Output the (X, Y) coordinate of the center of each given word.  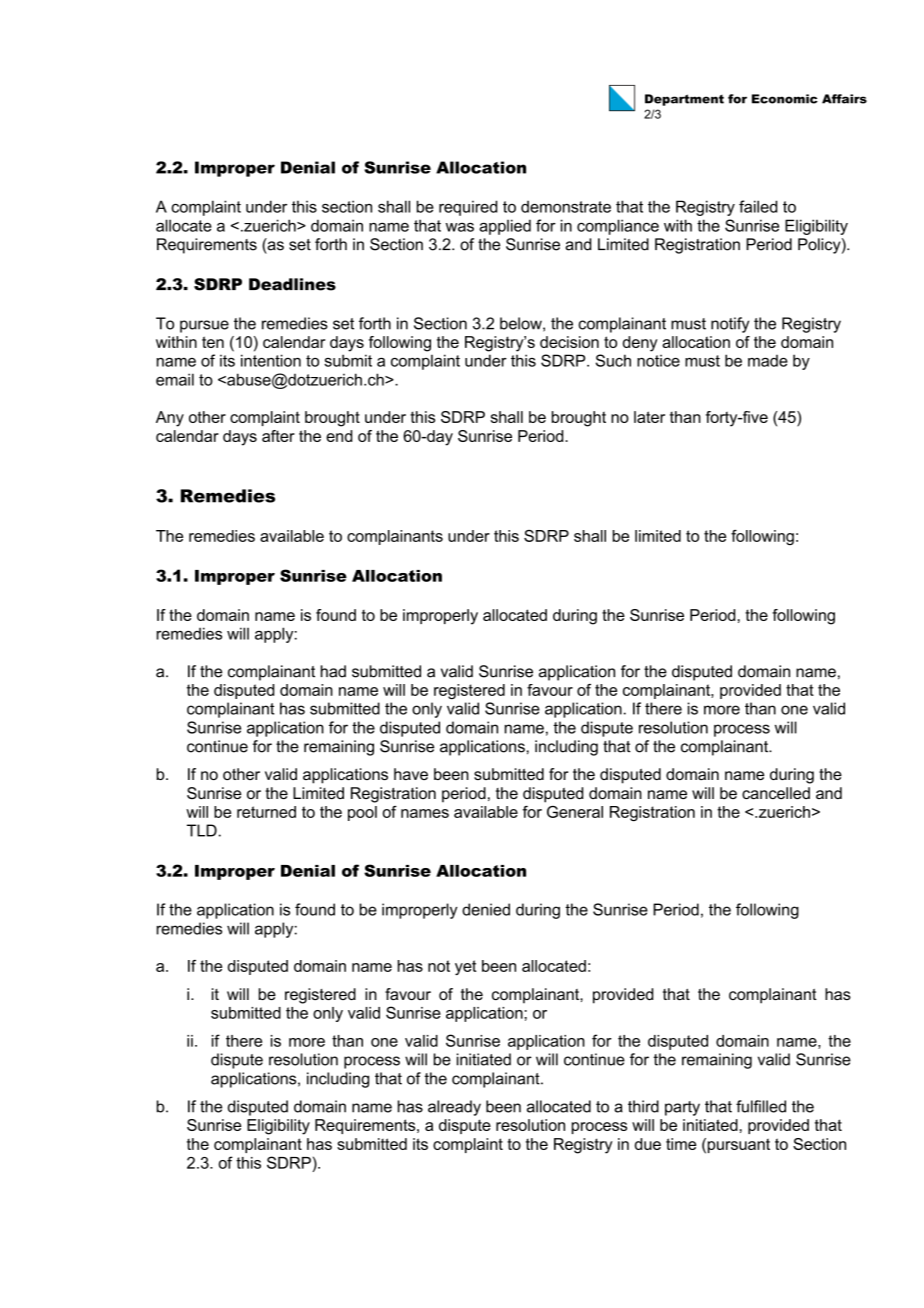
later (649, 417)
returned (266, 812)
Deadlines (292, 284)
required (468, 208)
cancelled (776, 793)
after (278, 436)
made (768, 361)
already (454, 1108)
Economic (785, 99)
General (575, 812)
